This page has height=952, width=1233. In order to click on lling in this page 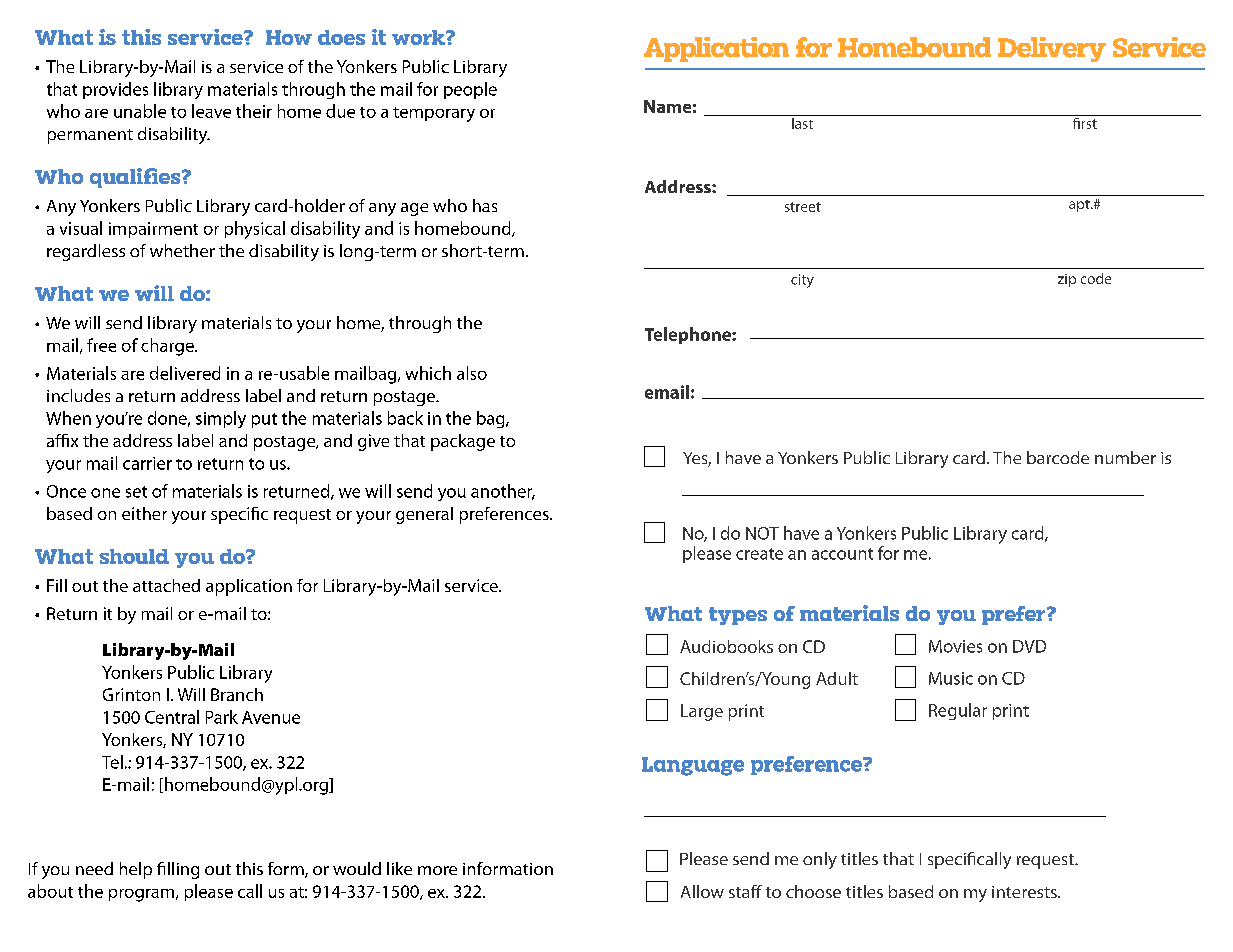, I will do `click(183, 870)`.
